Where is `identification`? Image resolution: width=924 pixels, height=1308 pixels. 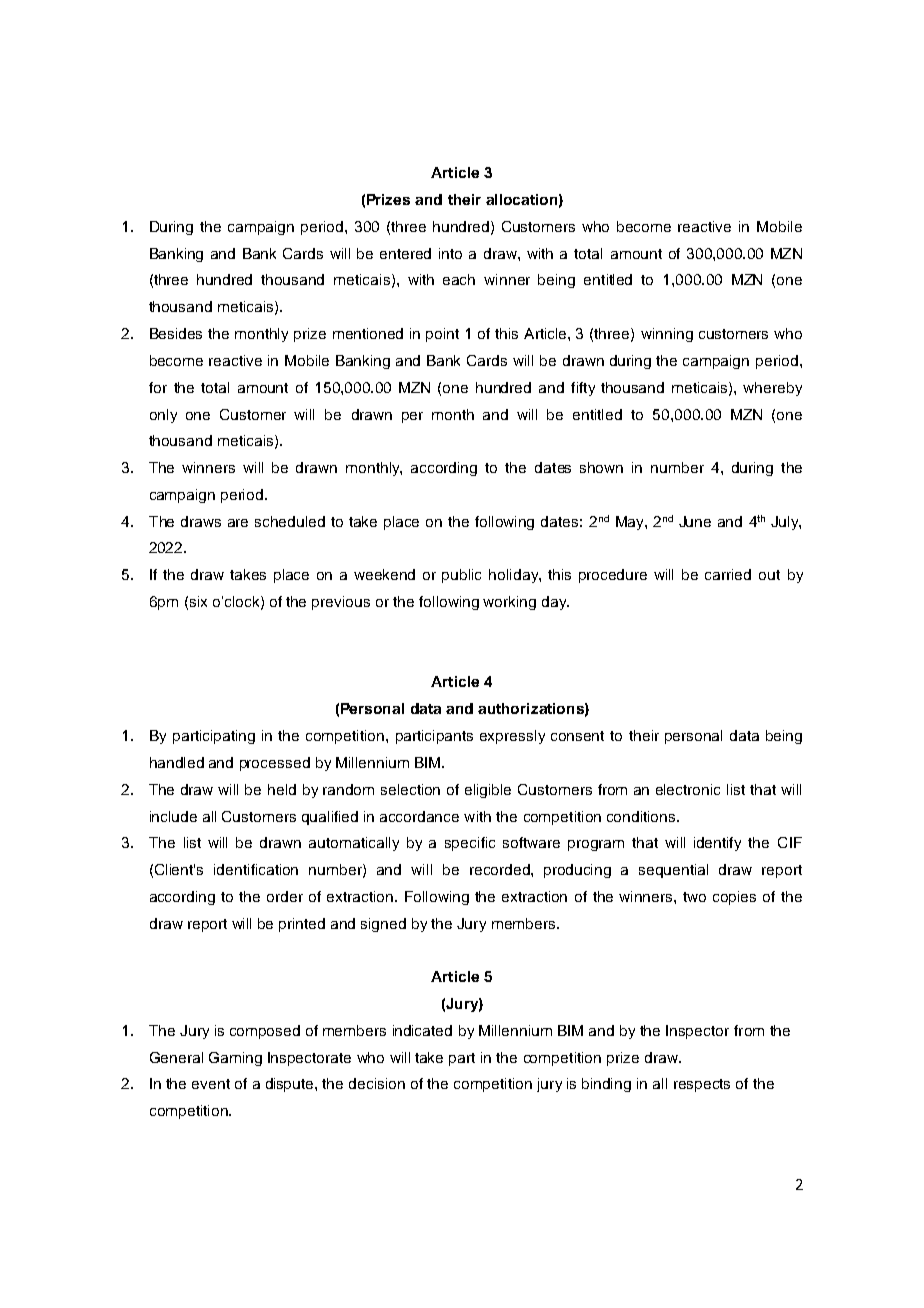
identification is located at coordinates (256, 869).
